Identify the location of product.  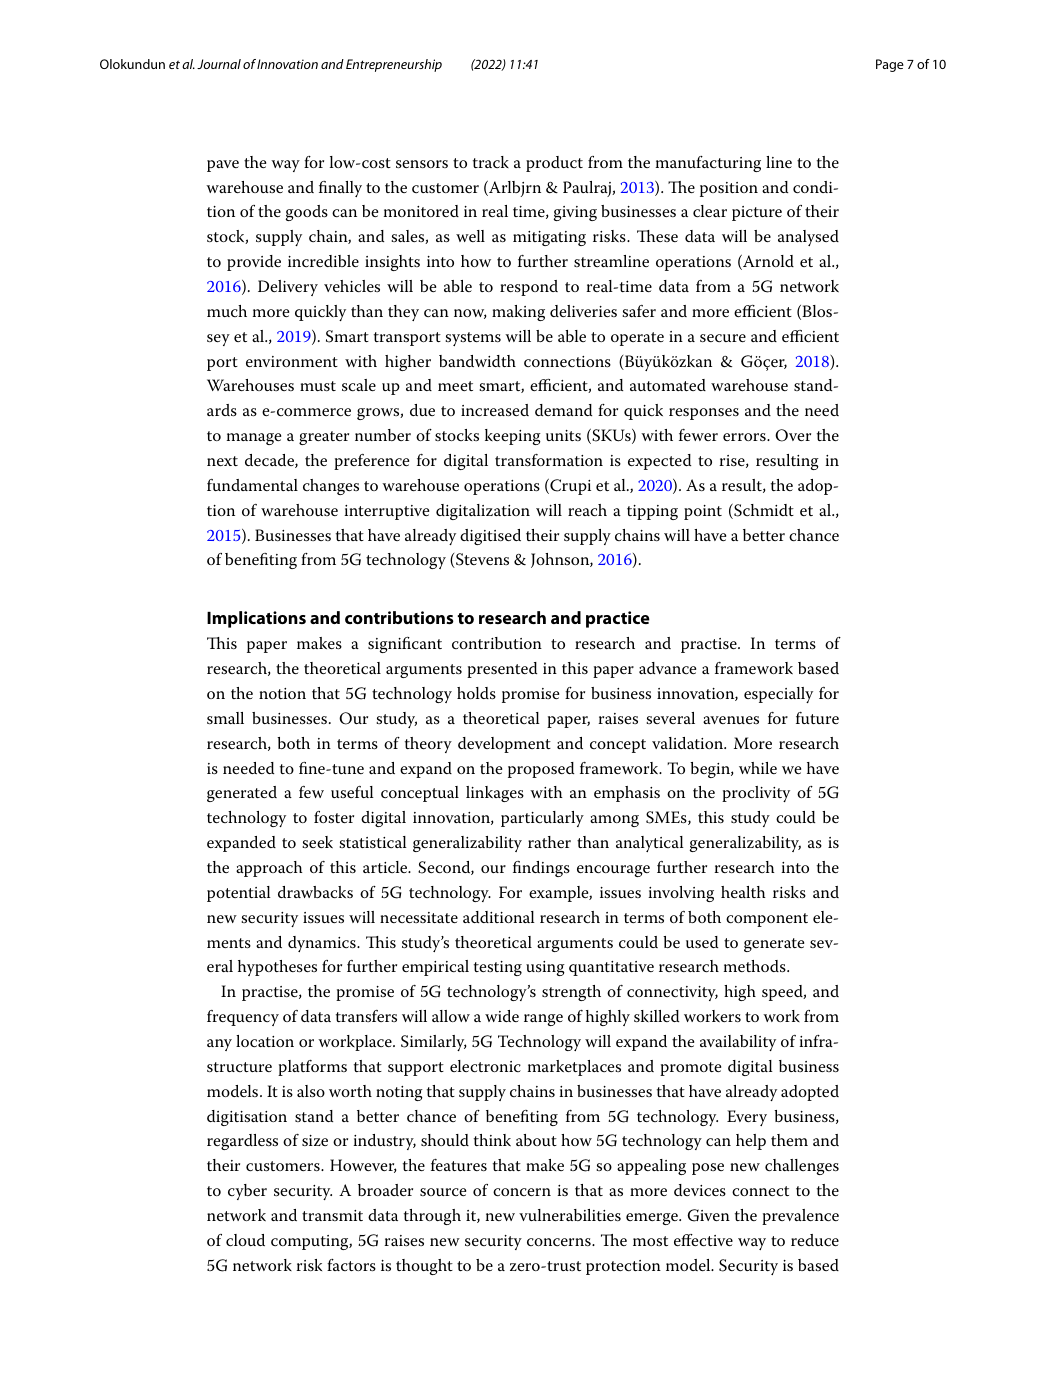
(554, 164).
